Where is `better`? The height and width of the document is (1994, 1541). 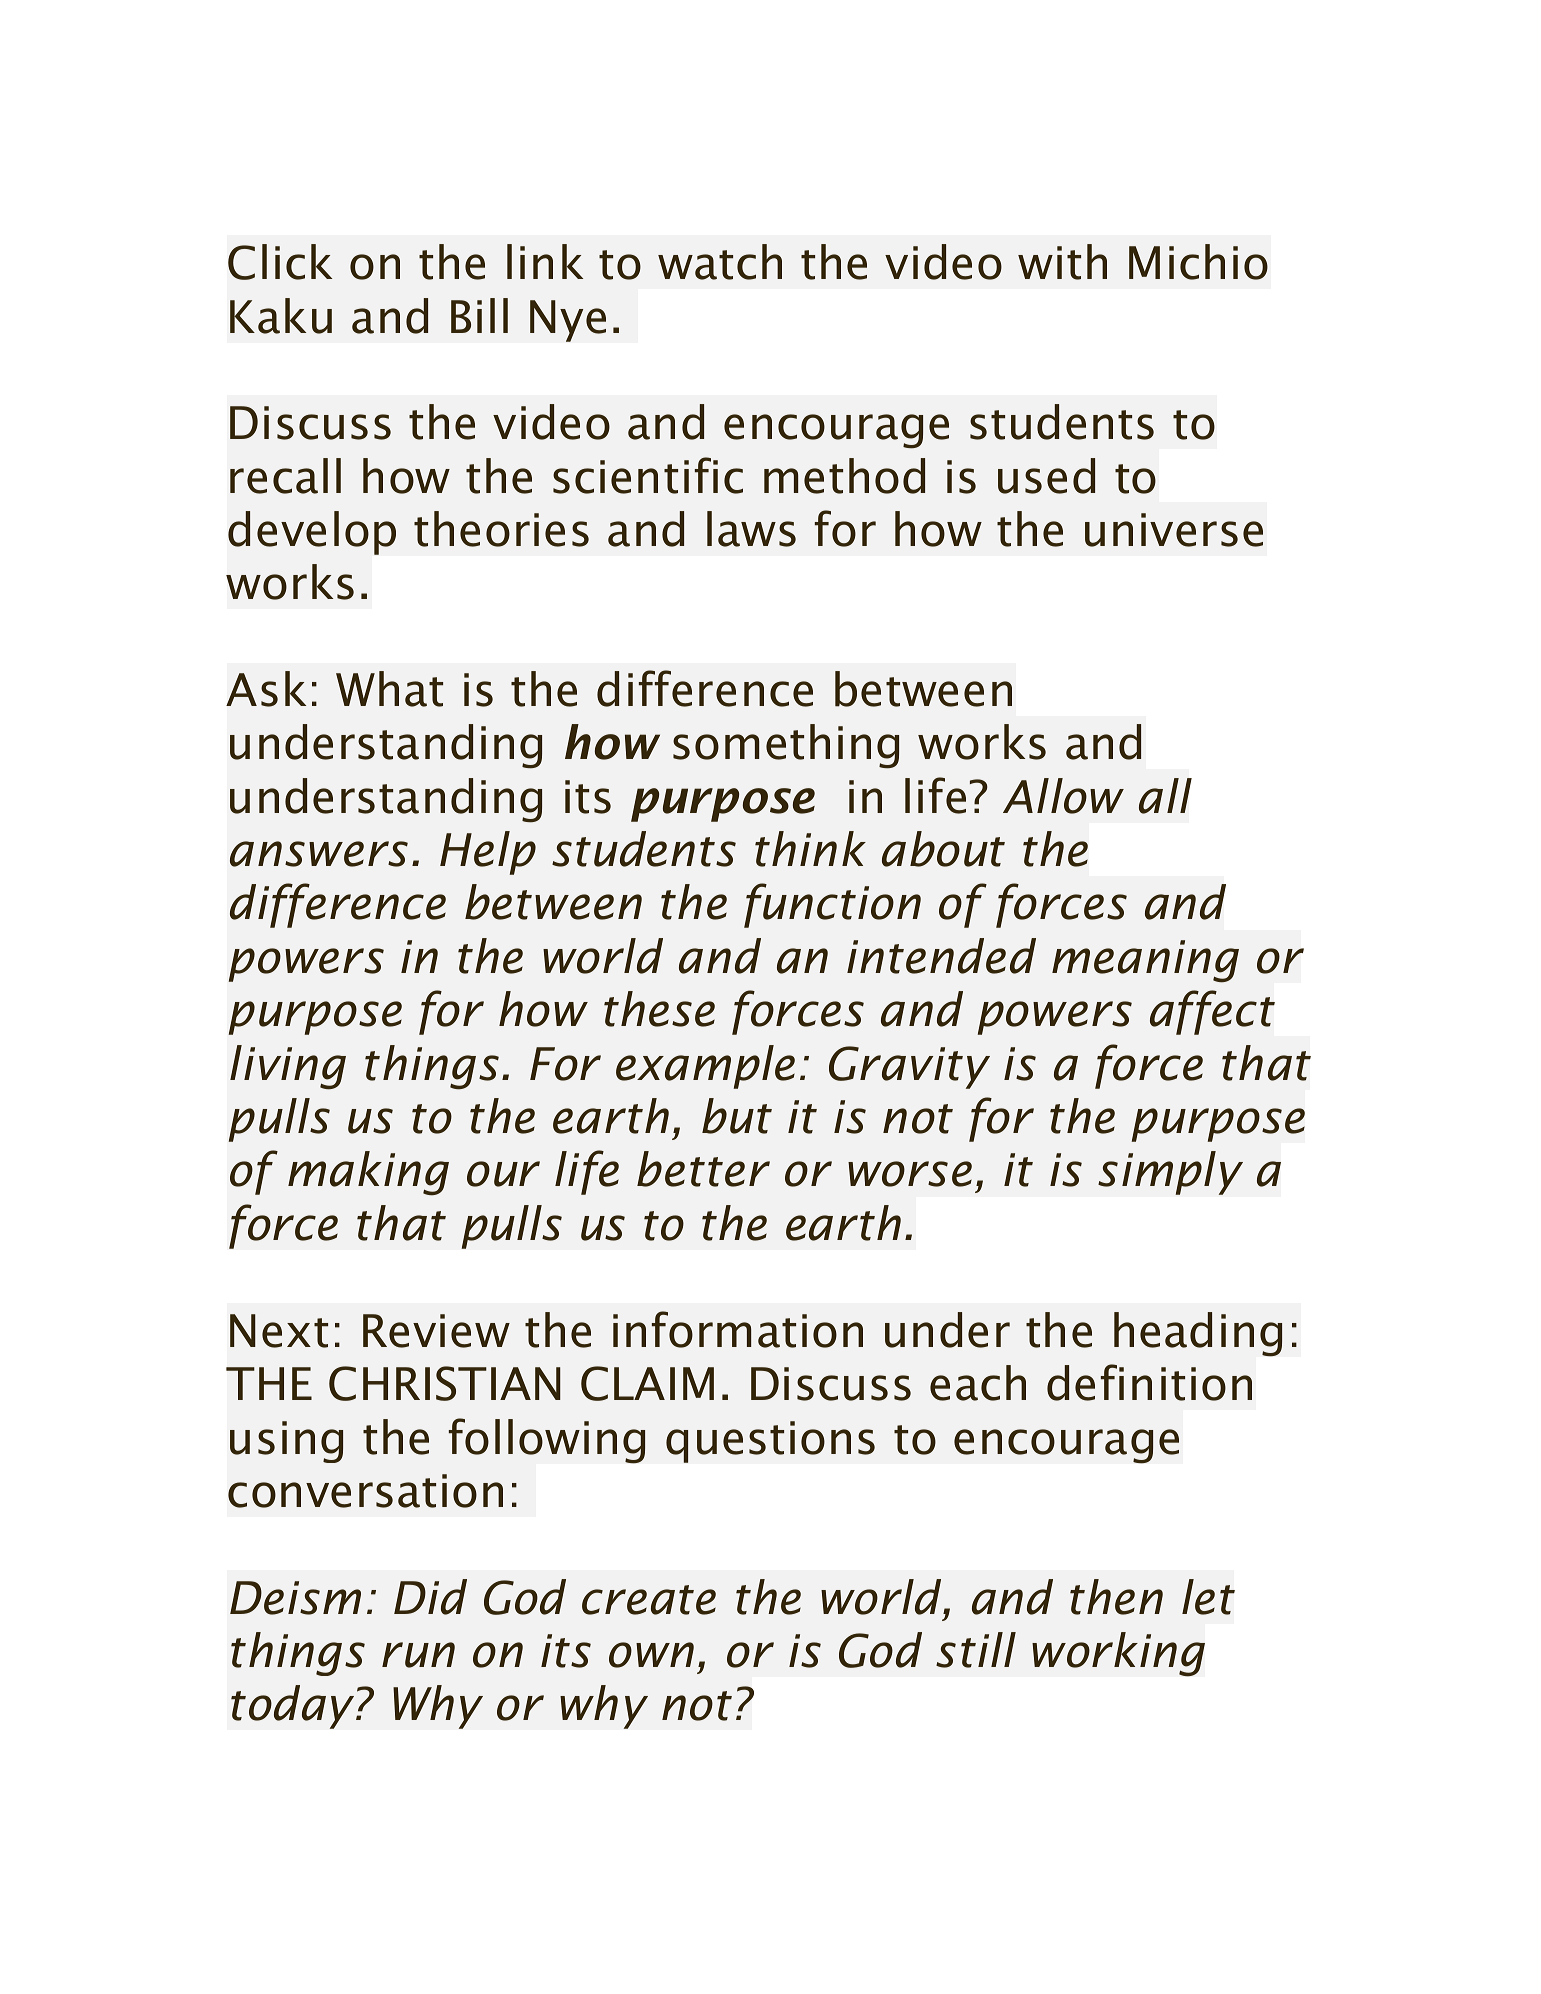 better is located at coordinates (703, 1169).
